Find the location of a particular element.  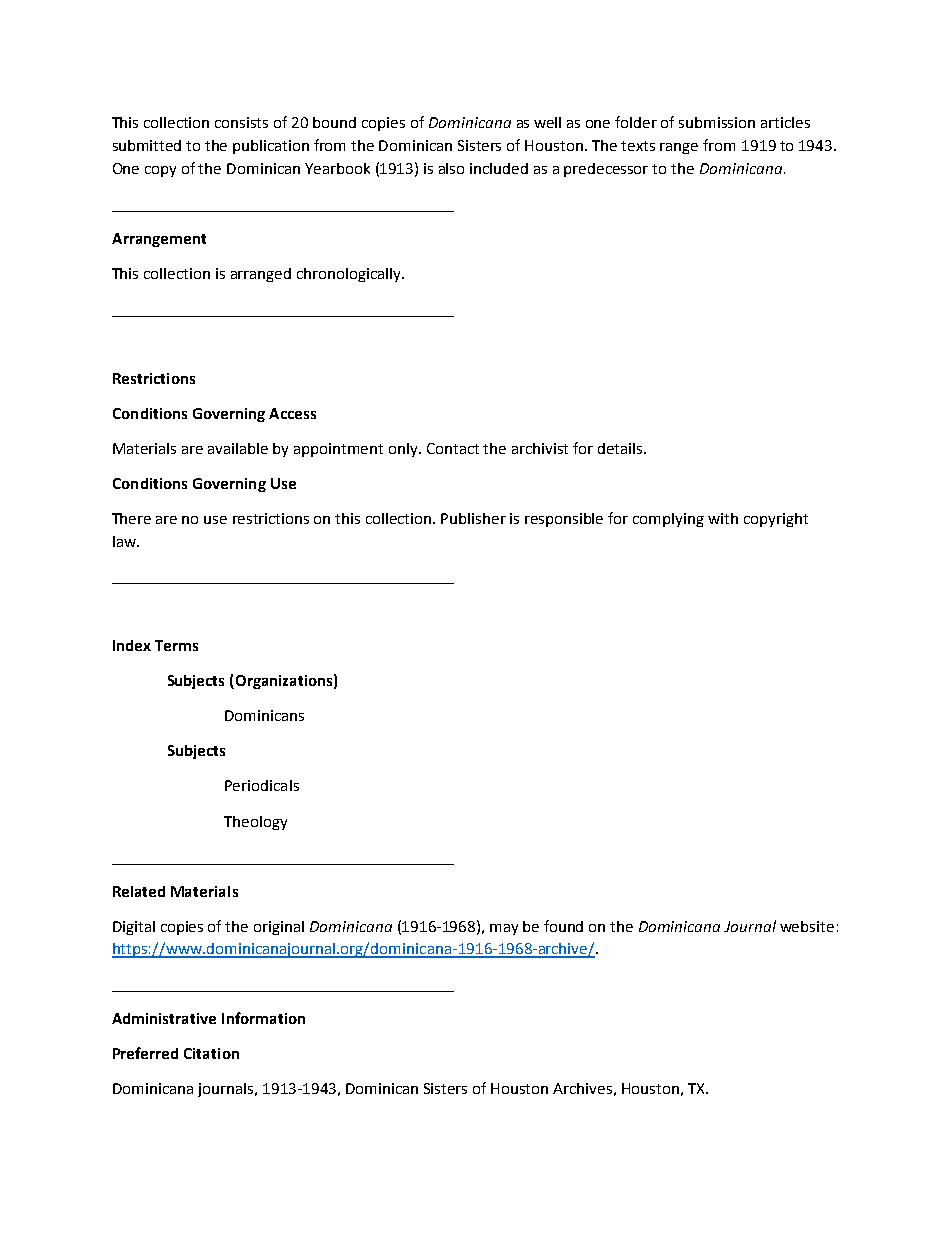

also is located at coordinates (451, 168).
